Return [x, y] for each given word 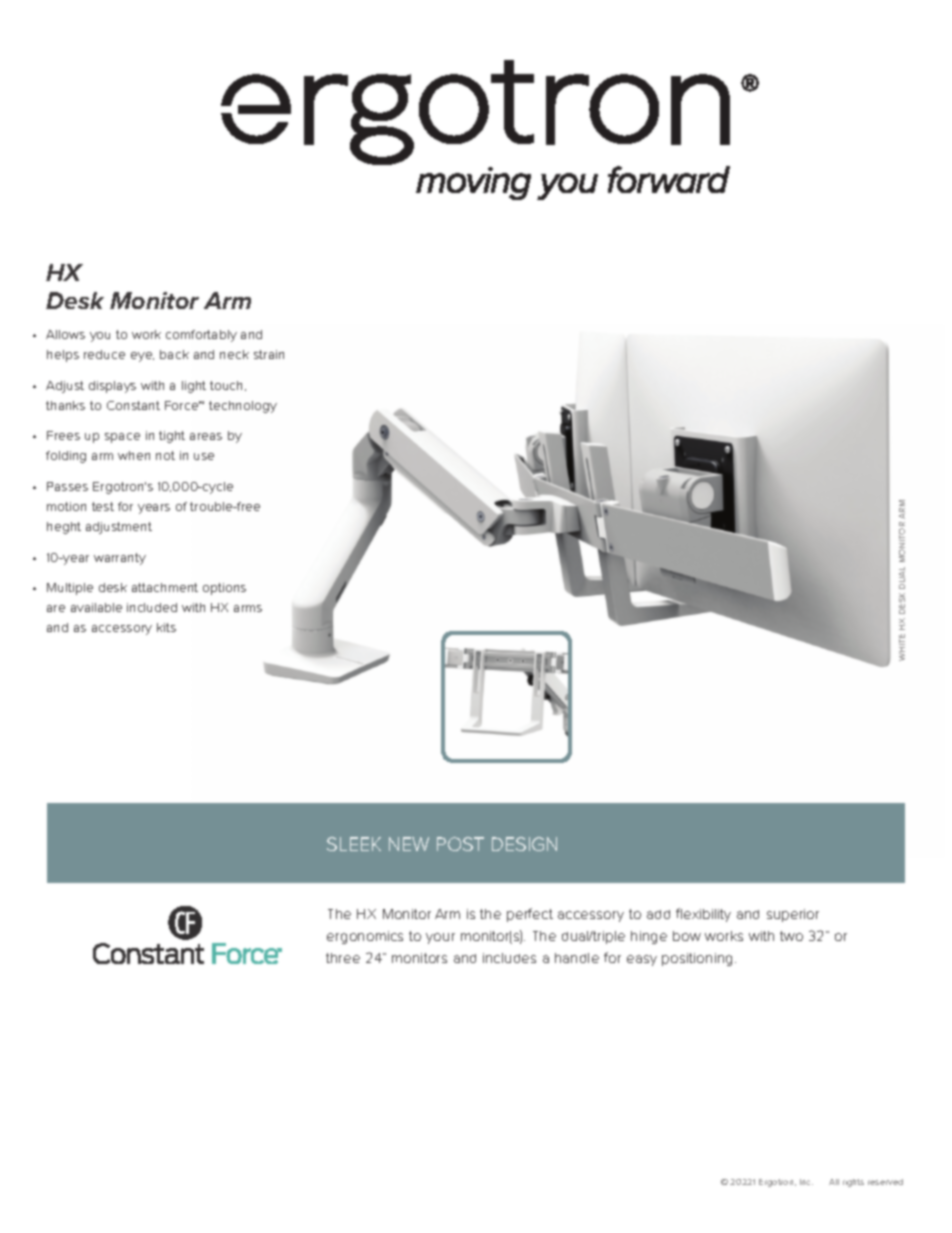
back [174, 354]
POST [460, 844]
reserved [885, 1182]
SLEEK [354, 844]
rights [853, 1183]
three [343, 958]
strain [269, 354]
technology [243, 407]
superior [793, 915]
